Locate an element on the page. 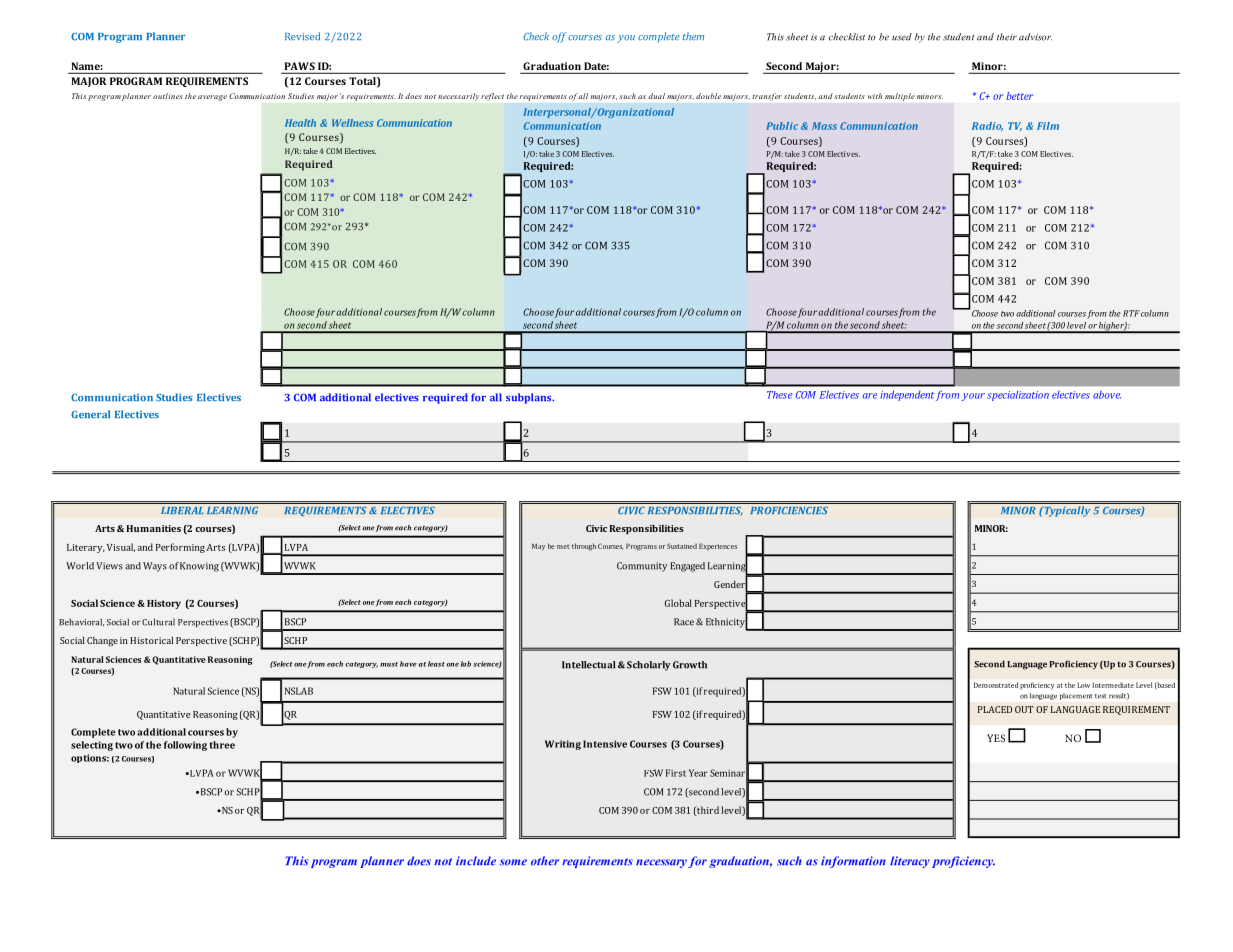  their is located at coordinates (1007, 37).
